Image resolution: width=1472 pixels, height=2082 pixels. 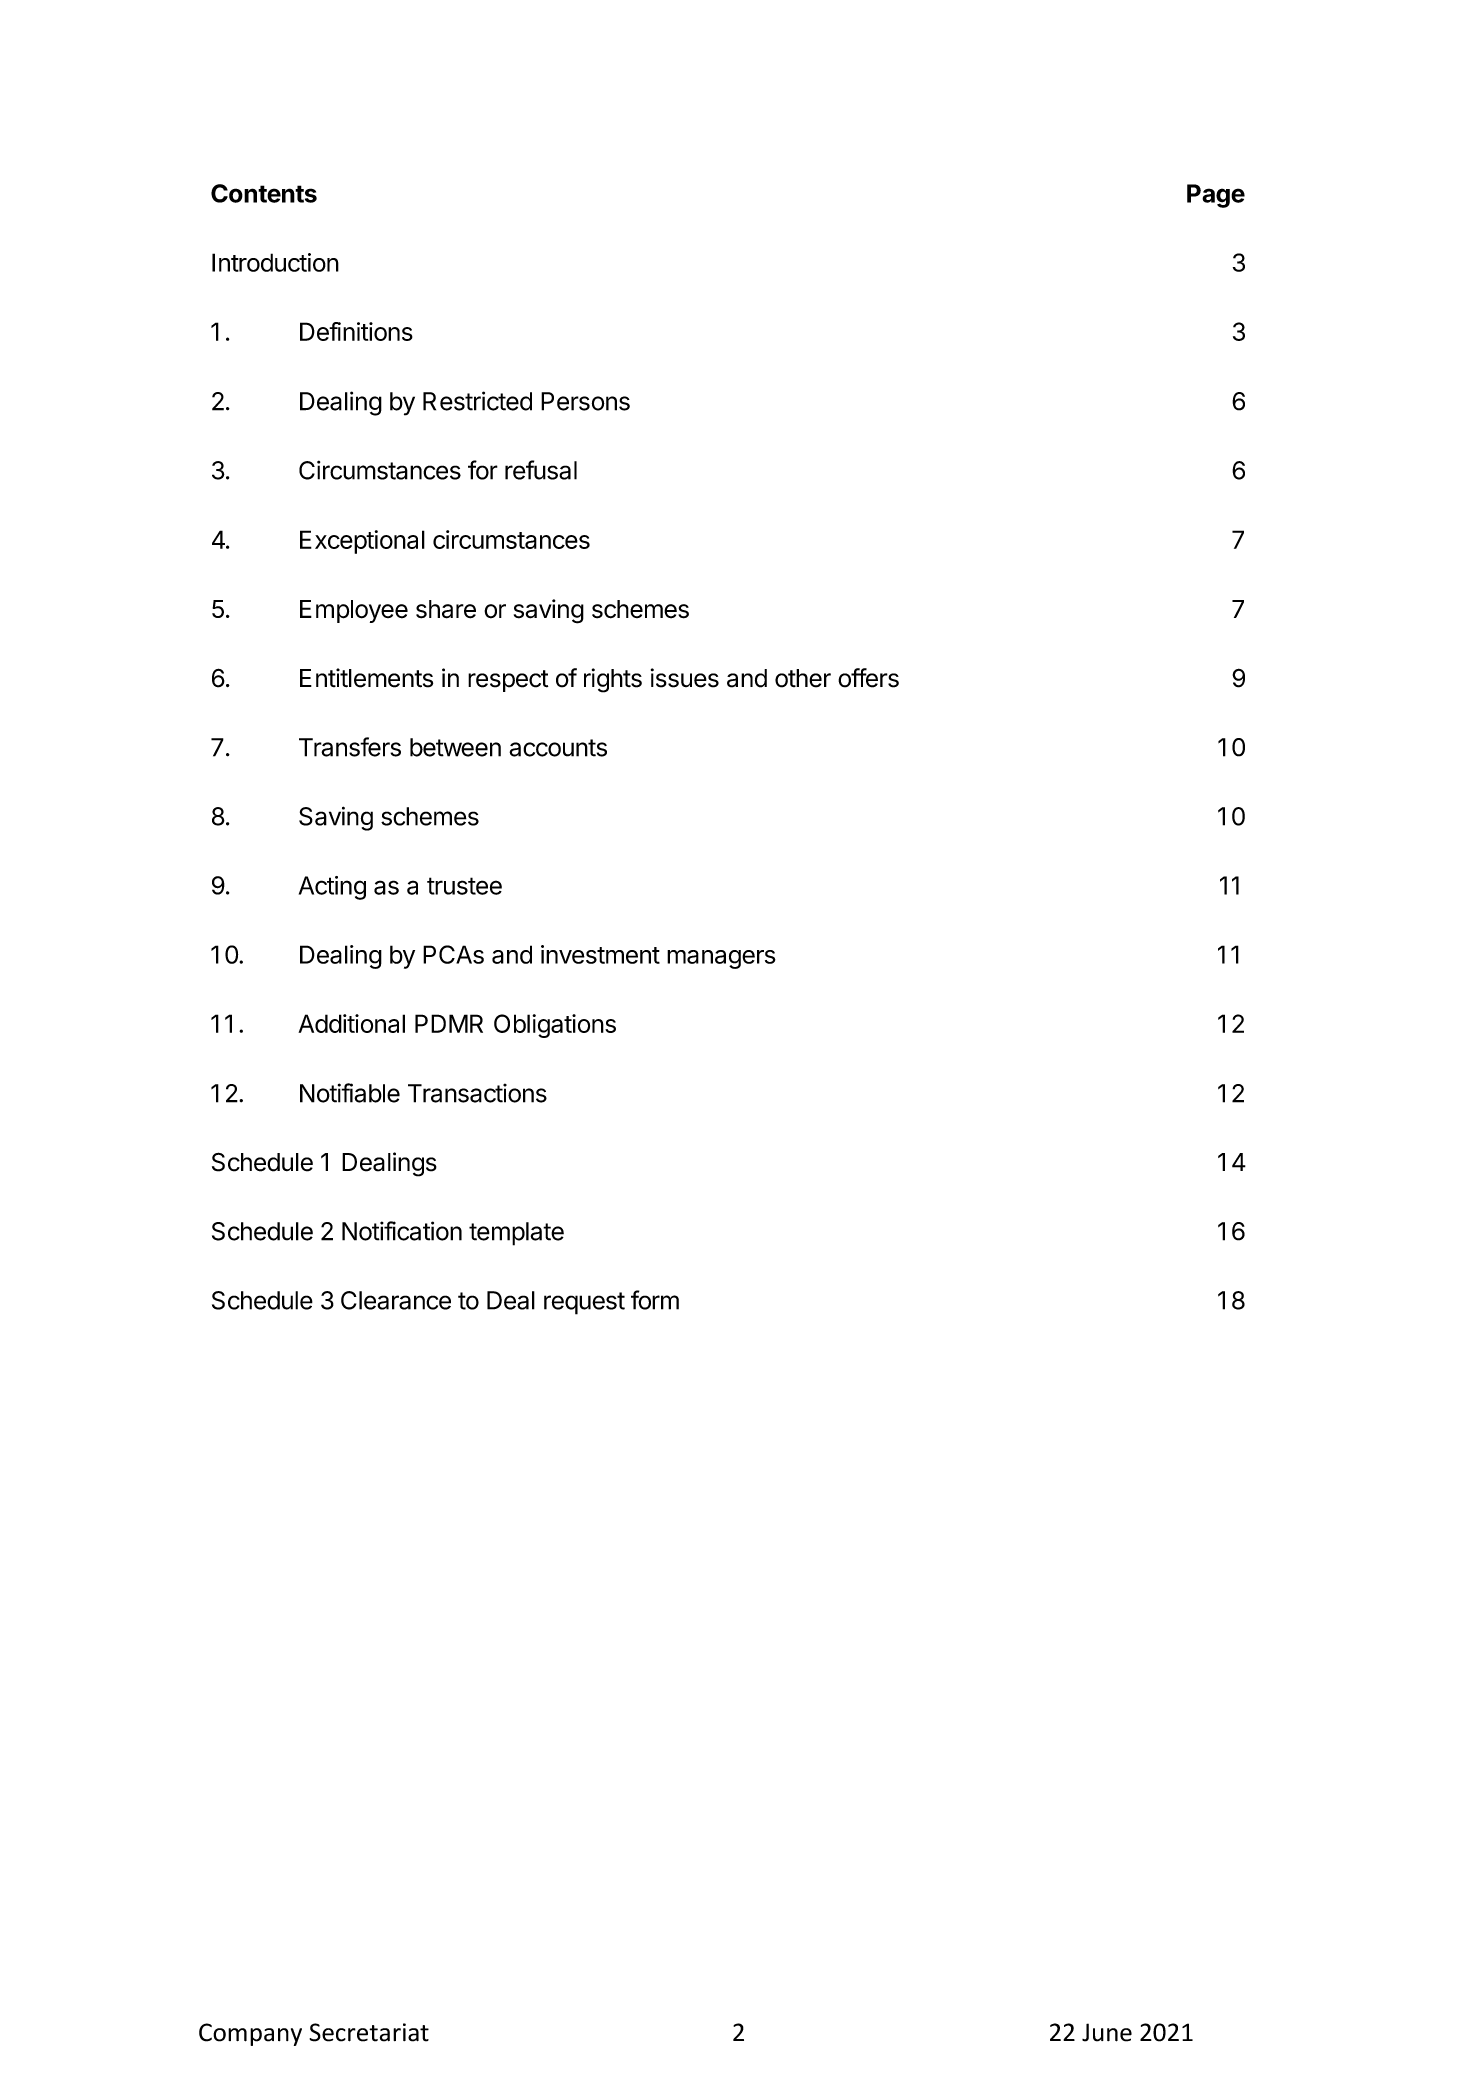 I want to click on Secretariat, so click(x=369, y=2032).
